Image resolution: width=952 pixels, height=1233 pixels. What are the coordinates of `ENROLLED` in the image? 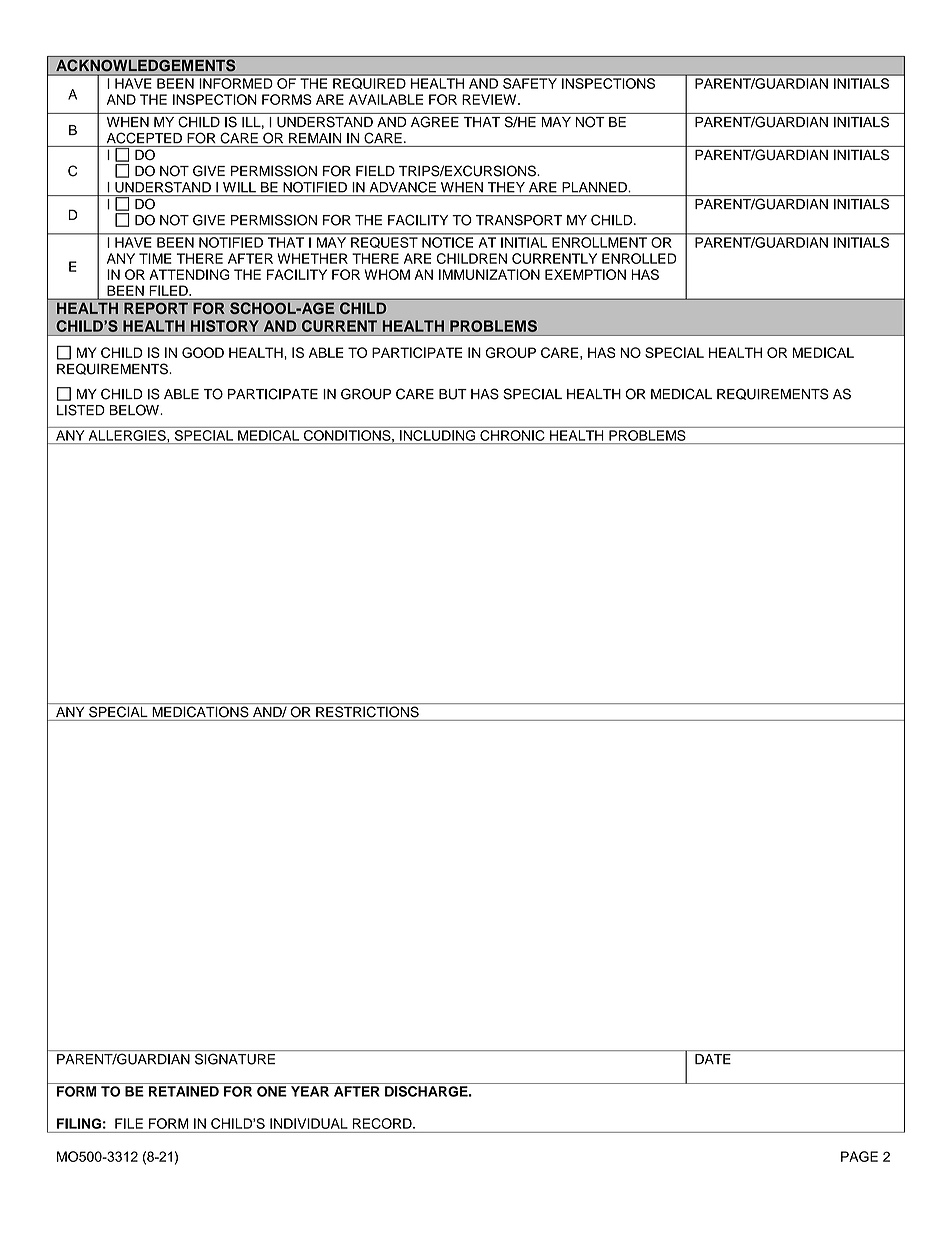 It's located at (639, 258).
